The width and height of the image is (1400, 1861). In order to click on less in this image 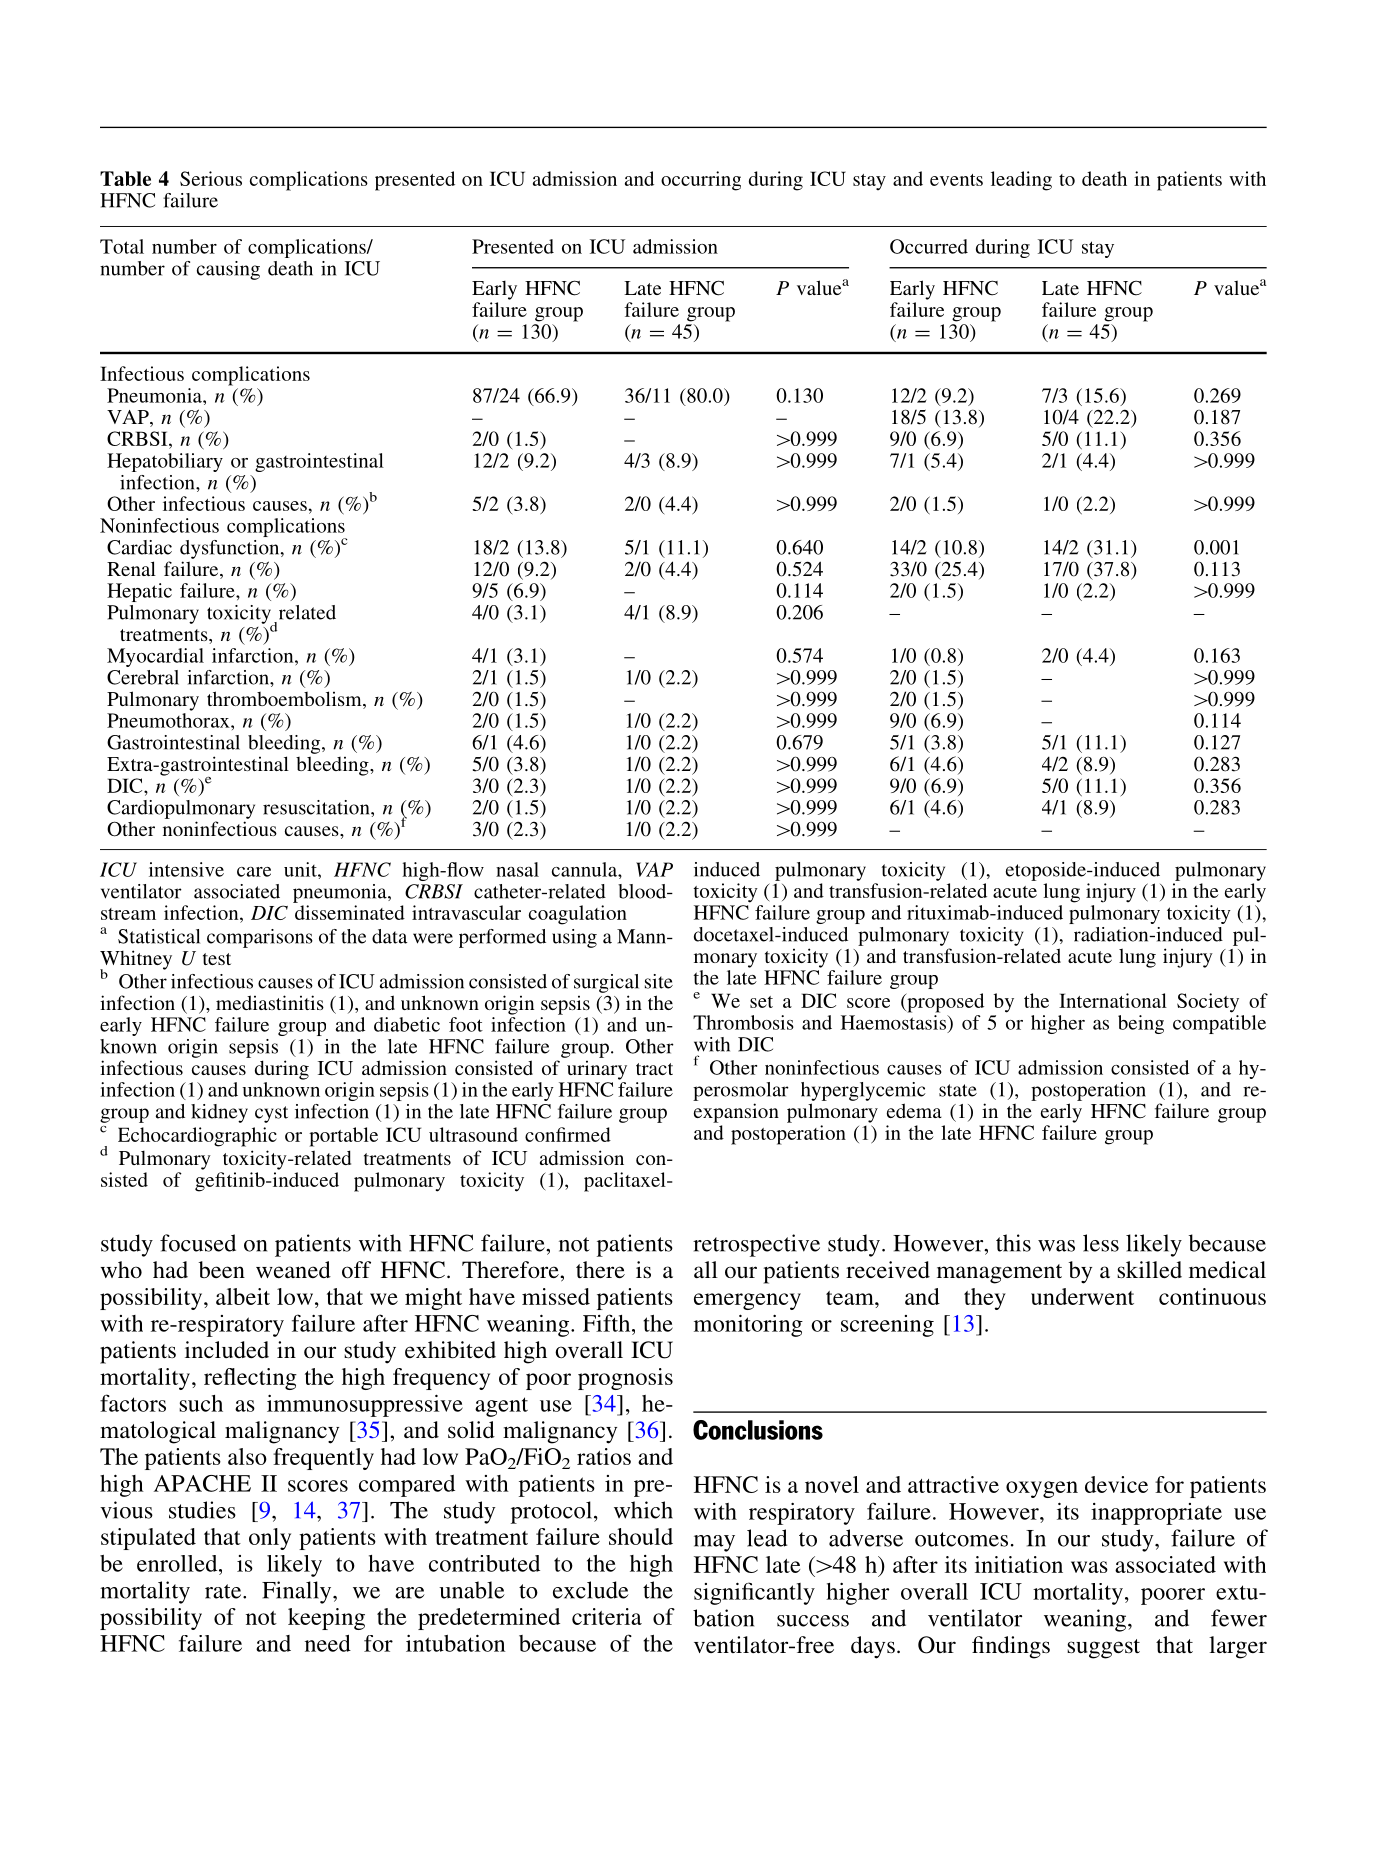, I will do `click(1101, 1243)`.
